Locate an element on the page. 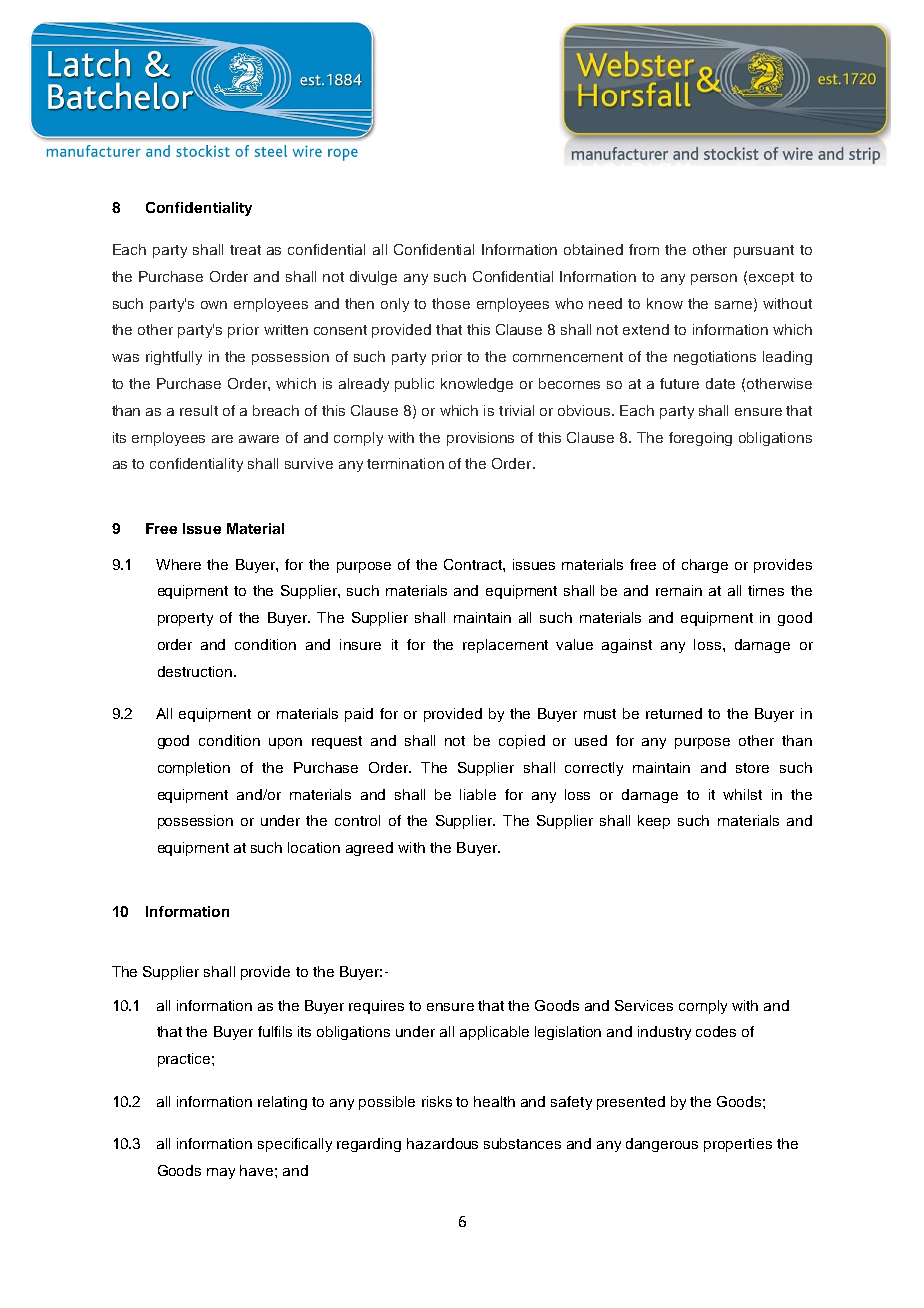 The width and height of the image is (924, 1308). copied is located at coordinates (522, 742).
